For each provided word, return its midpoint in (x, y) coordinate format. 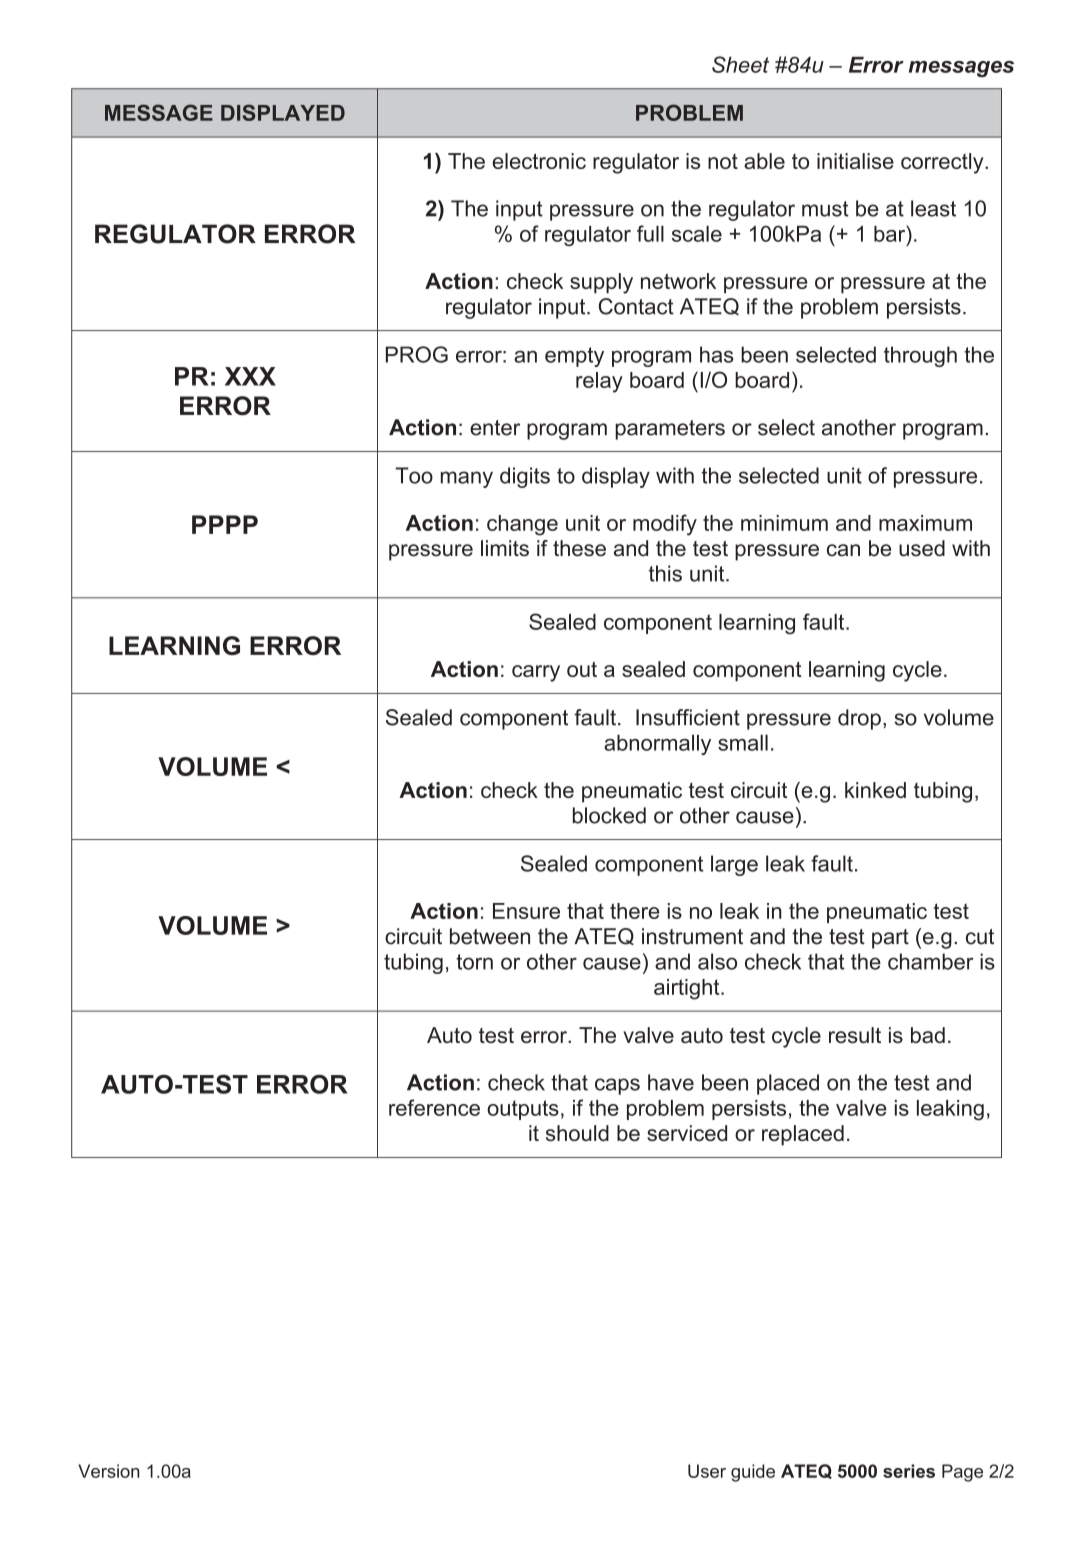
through (920, 356)
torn (474, 962)
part (890, 939)
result (855, 1035)
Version (108, 1471)
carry (536, 673)
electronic (539, 161)
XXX (250, 376)
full (650, 233)
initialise (855, 161)
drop (859, 719)
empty (574, 357)
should (577, 1133)
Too (414, 475)
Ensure (526, 911)
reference (434, 1107)
